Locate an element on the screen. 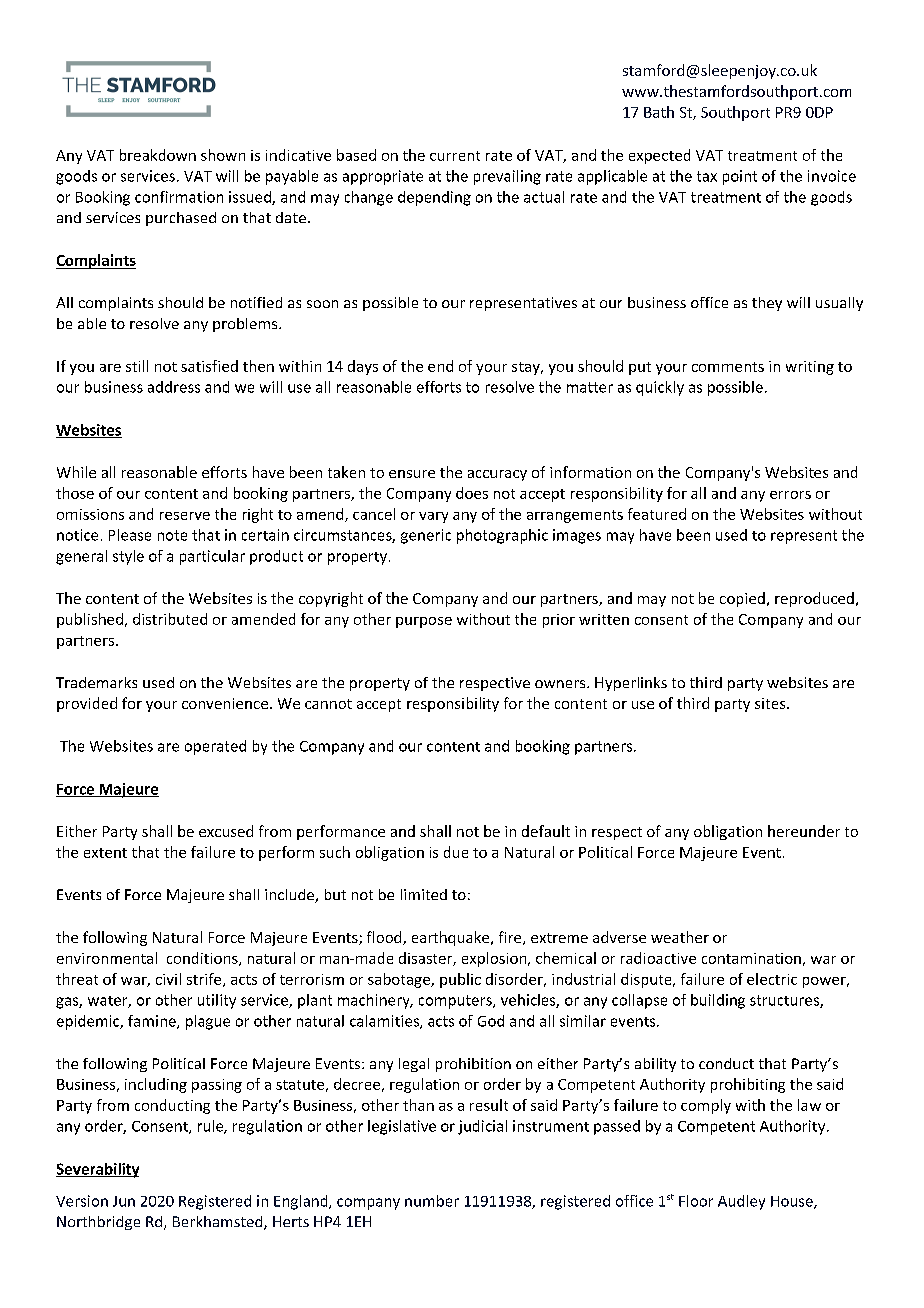 This screenshot has width=924, height=1308. copied is located at coordinates (742, 599).
